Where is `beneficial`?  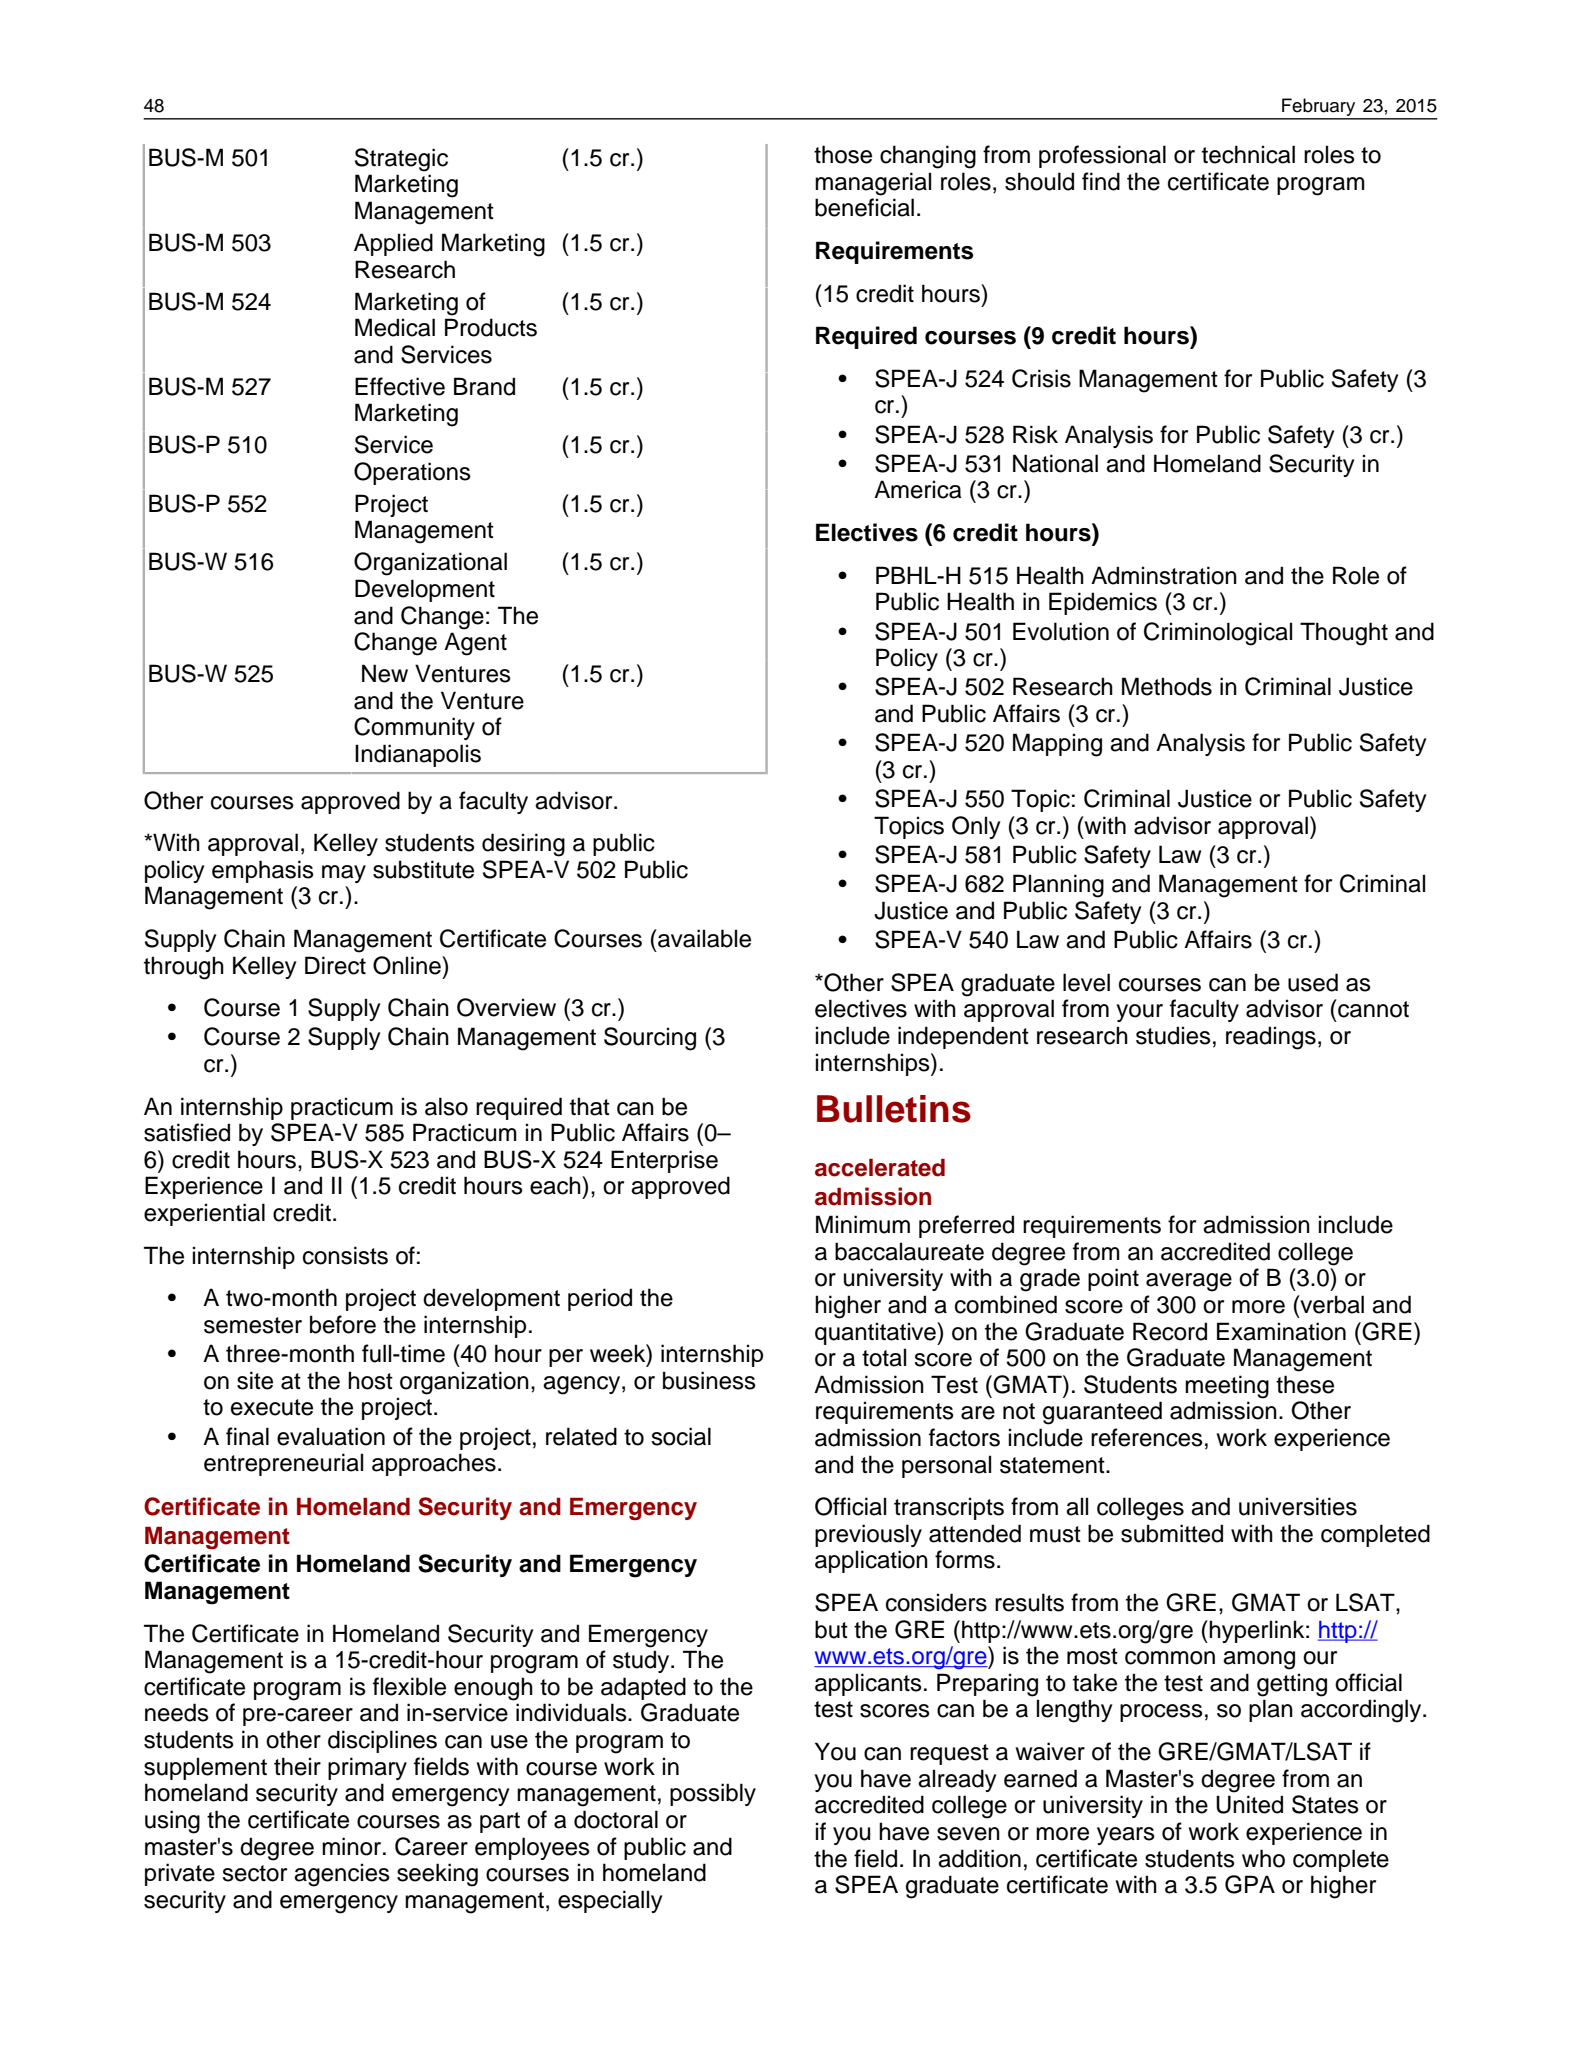
beneficial is located at coordinates (864, 207).
